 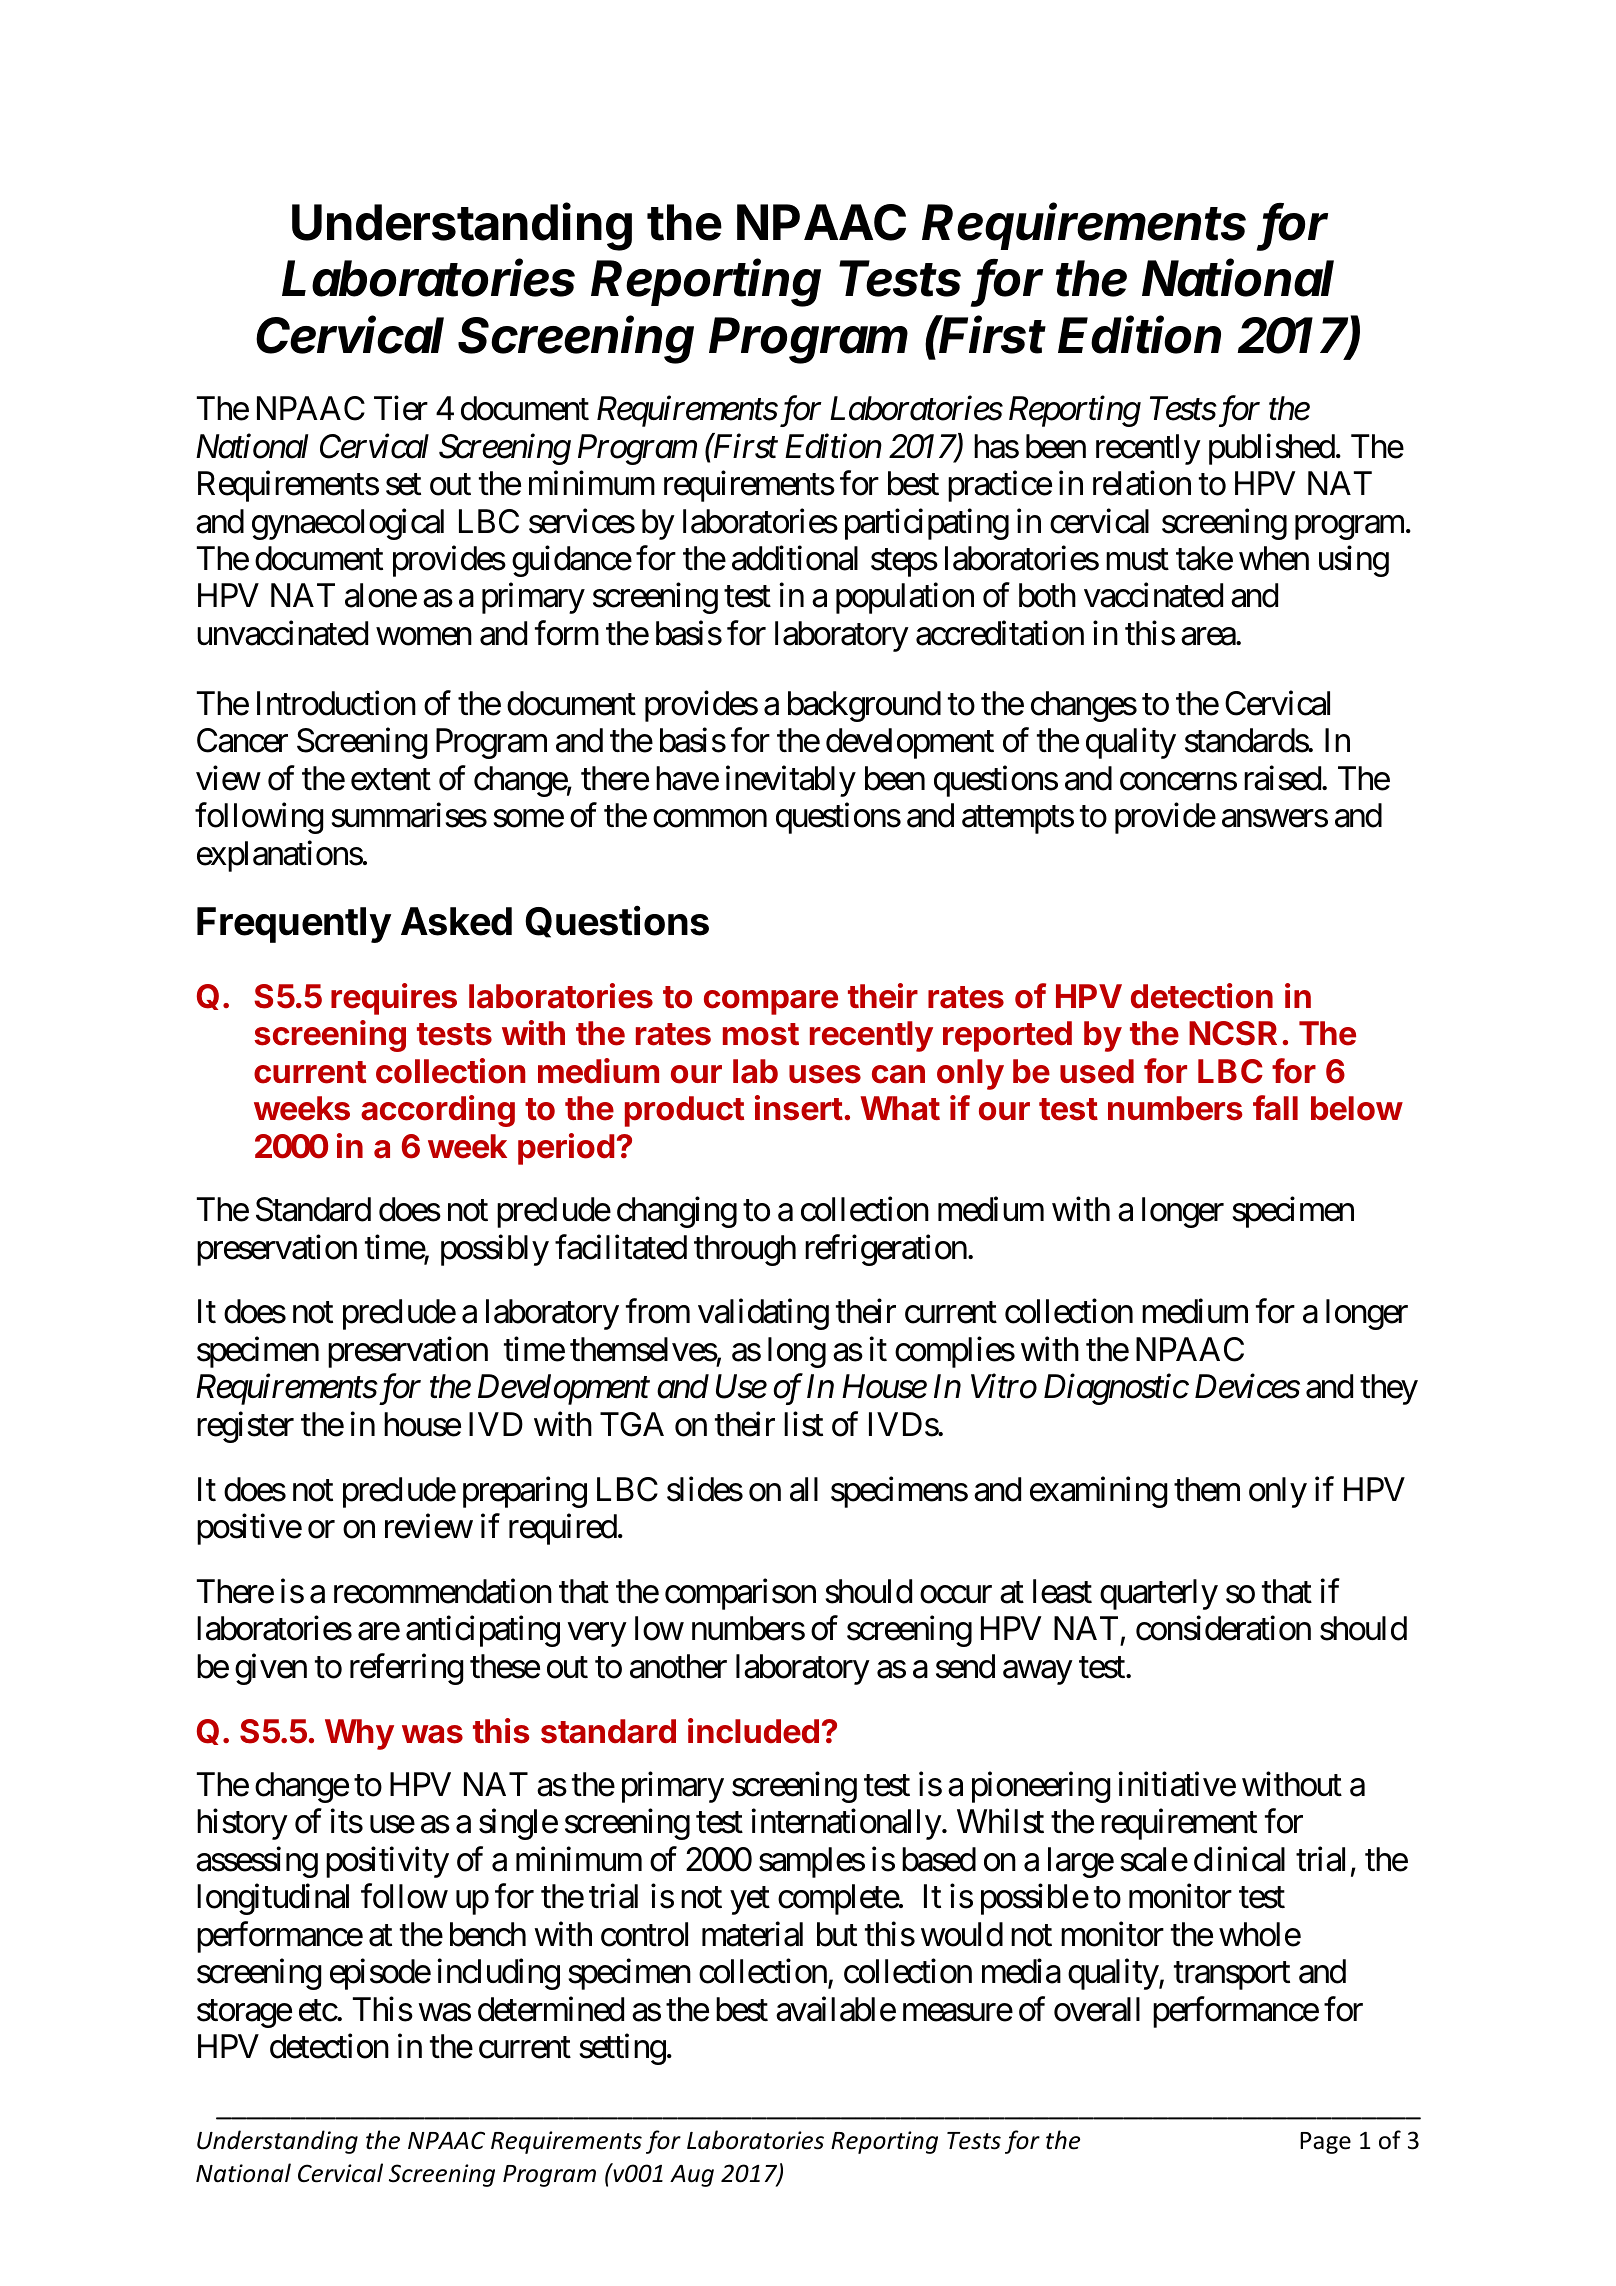 I want to click on insert, so click(x=799, y=1108).
